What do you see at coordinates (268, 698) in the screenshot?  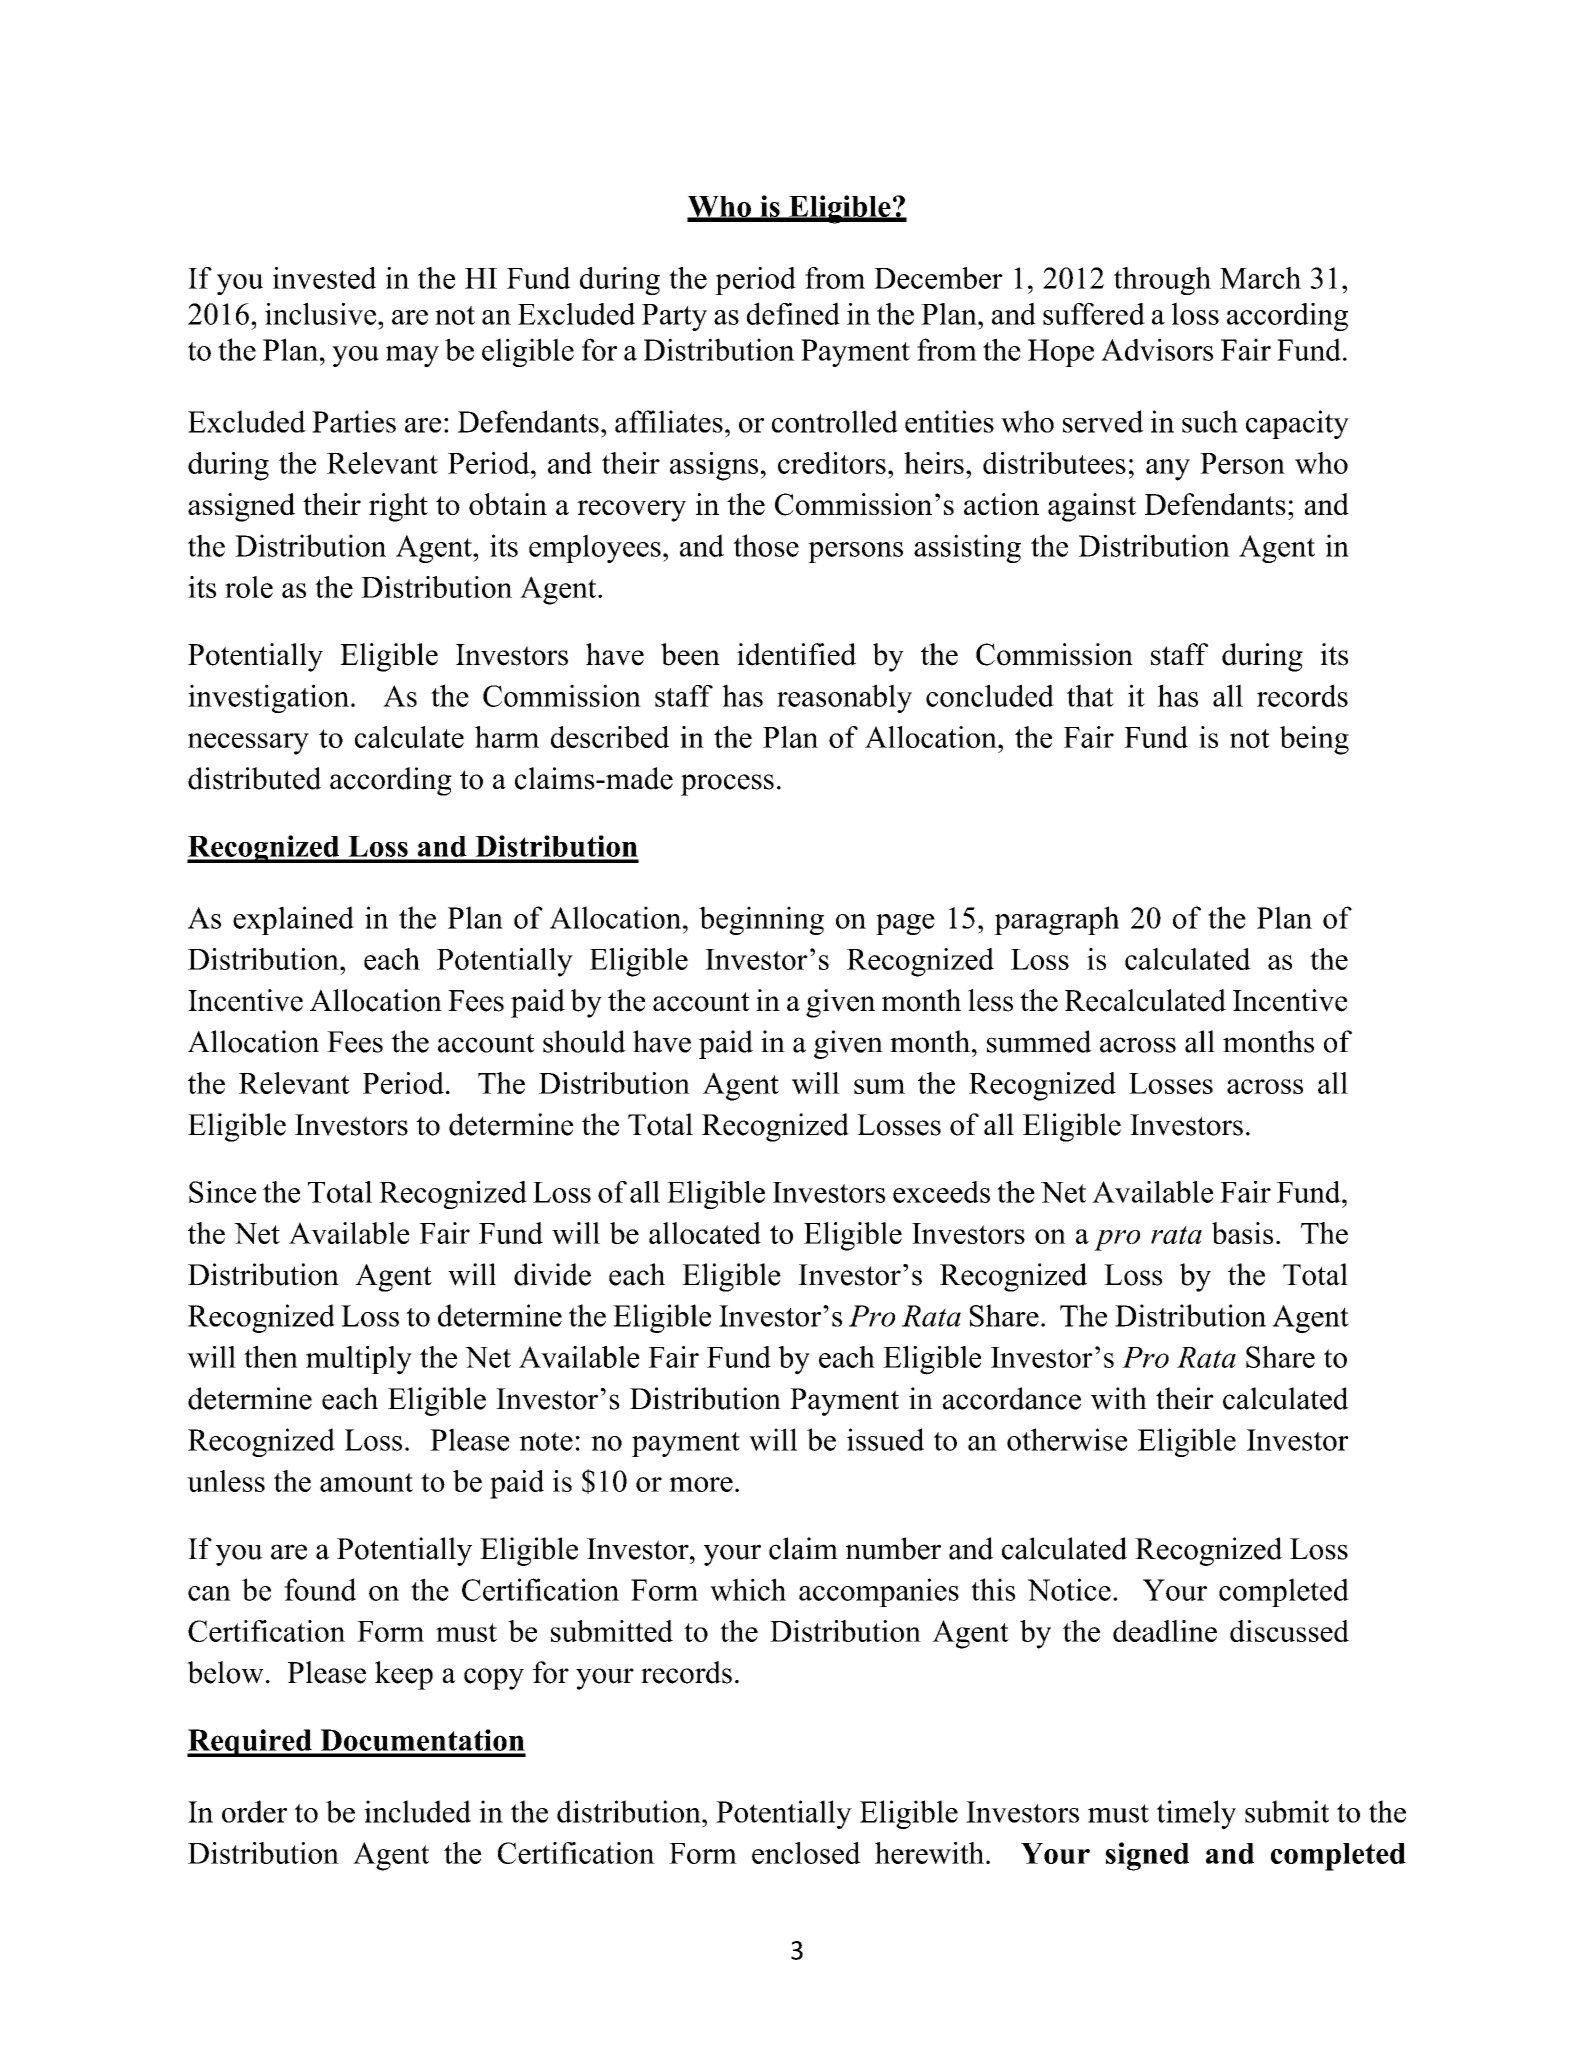 I see `investigation` at bounding box center [268, 698].
